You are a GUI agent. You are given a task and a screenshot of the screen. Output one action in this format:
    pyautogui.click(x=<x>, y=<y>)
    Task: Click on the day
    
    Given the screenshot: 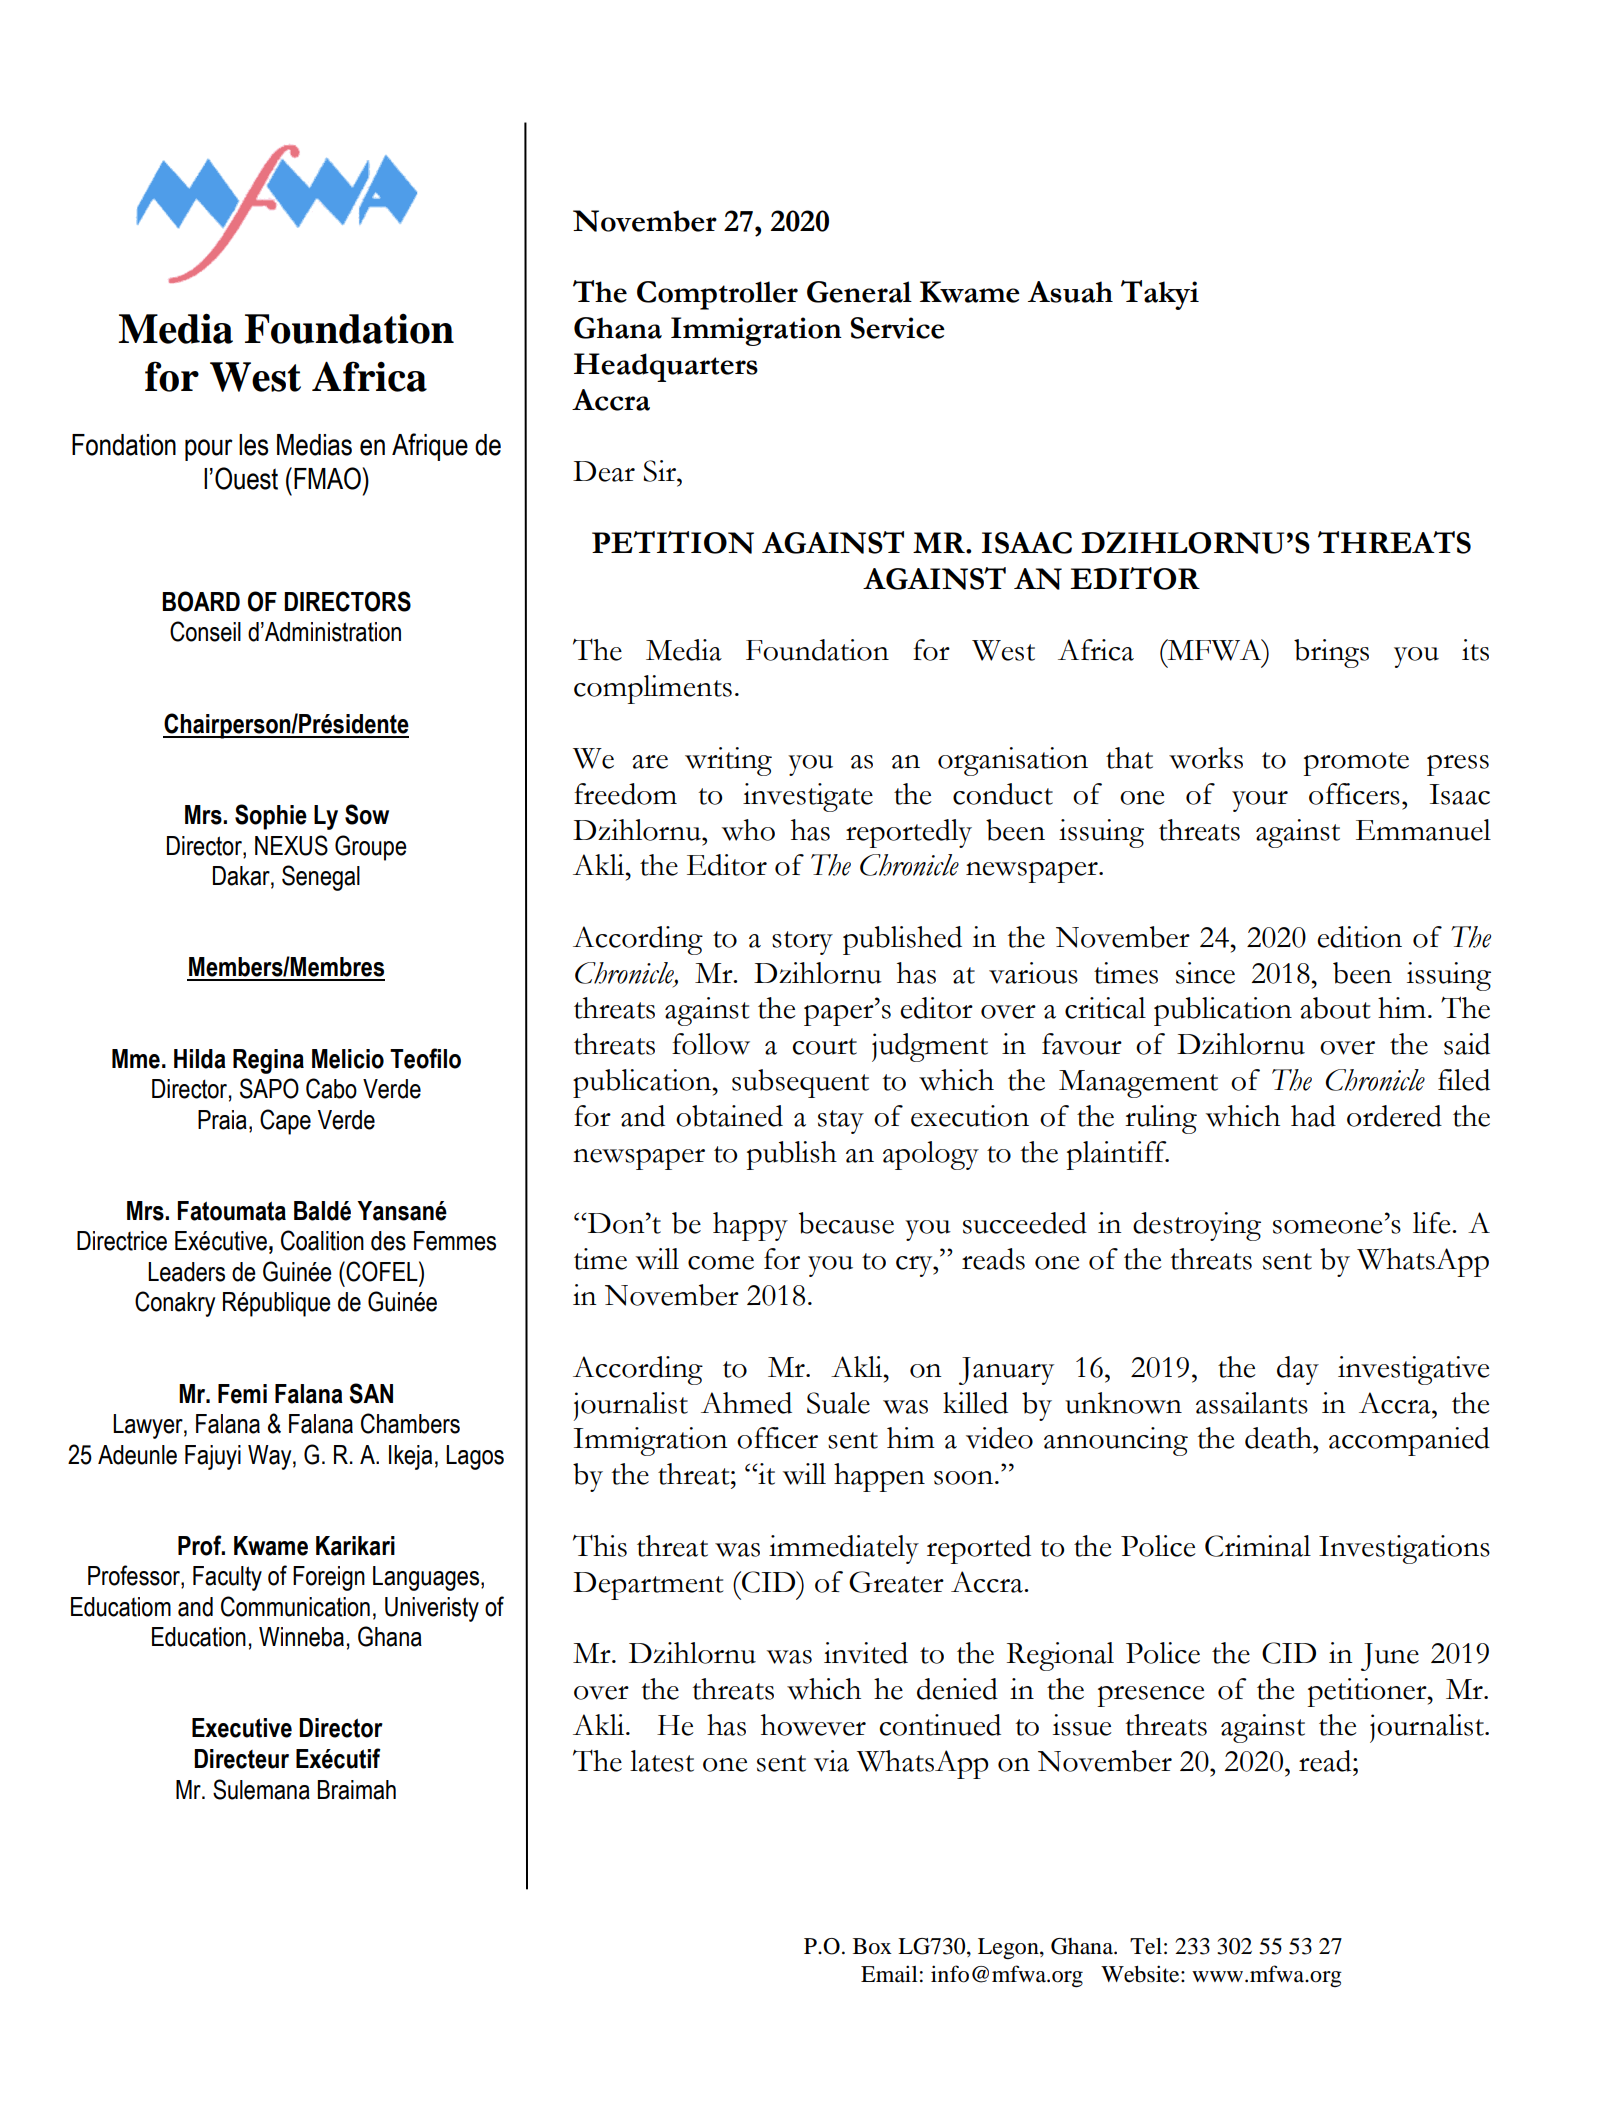 What is the action you would take?
    pyautogui.click(x=1298, y=1370)
